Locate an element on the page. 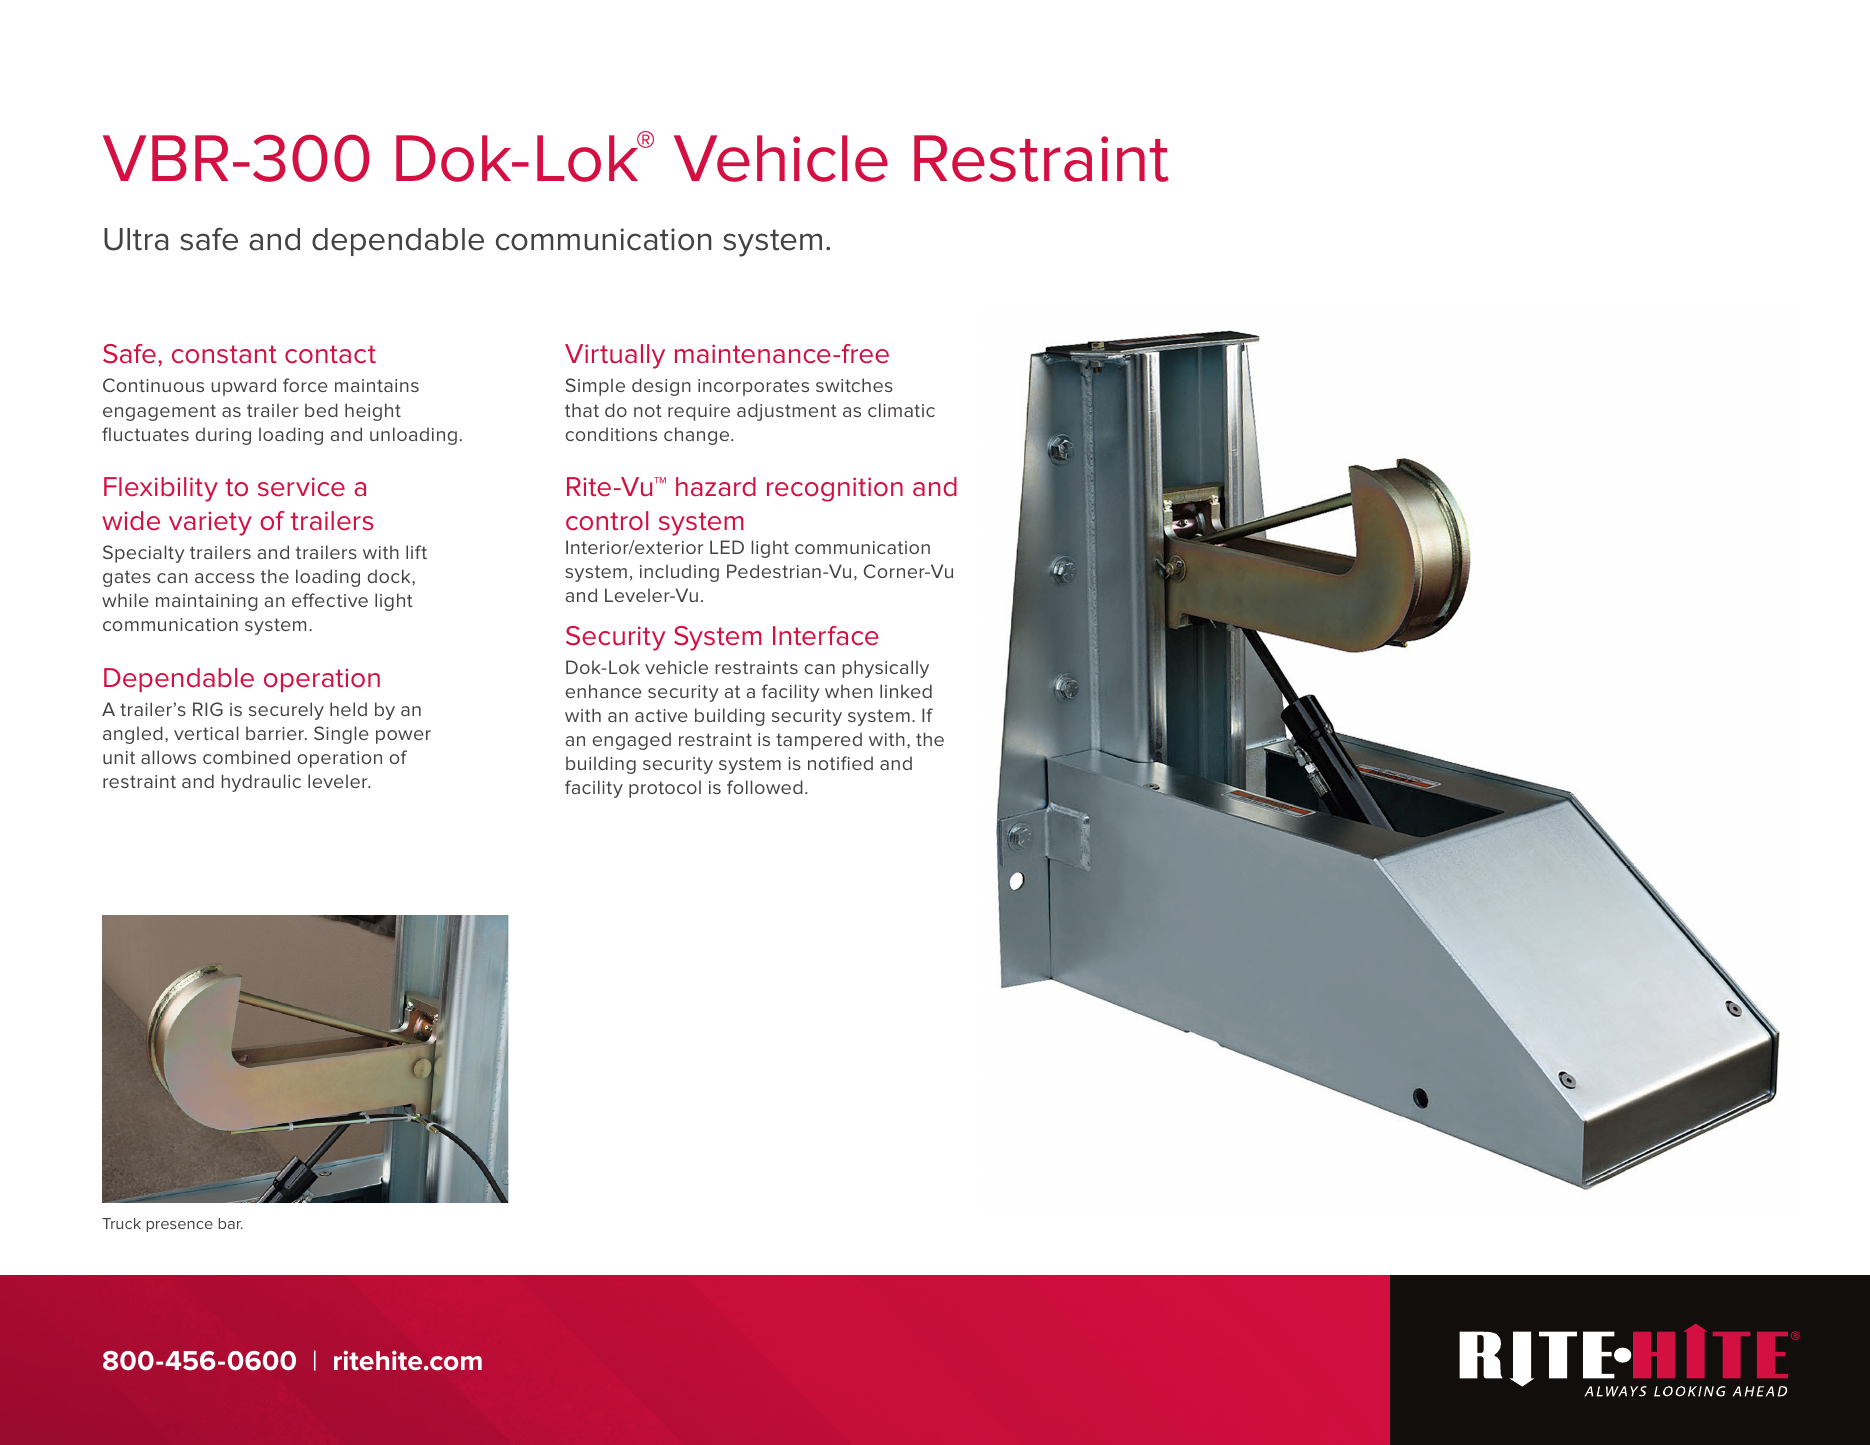 This document has width=1870, height=1445. presence is located at coordinates (180, 1226).
